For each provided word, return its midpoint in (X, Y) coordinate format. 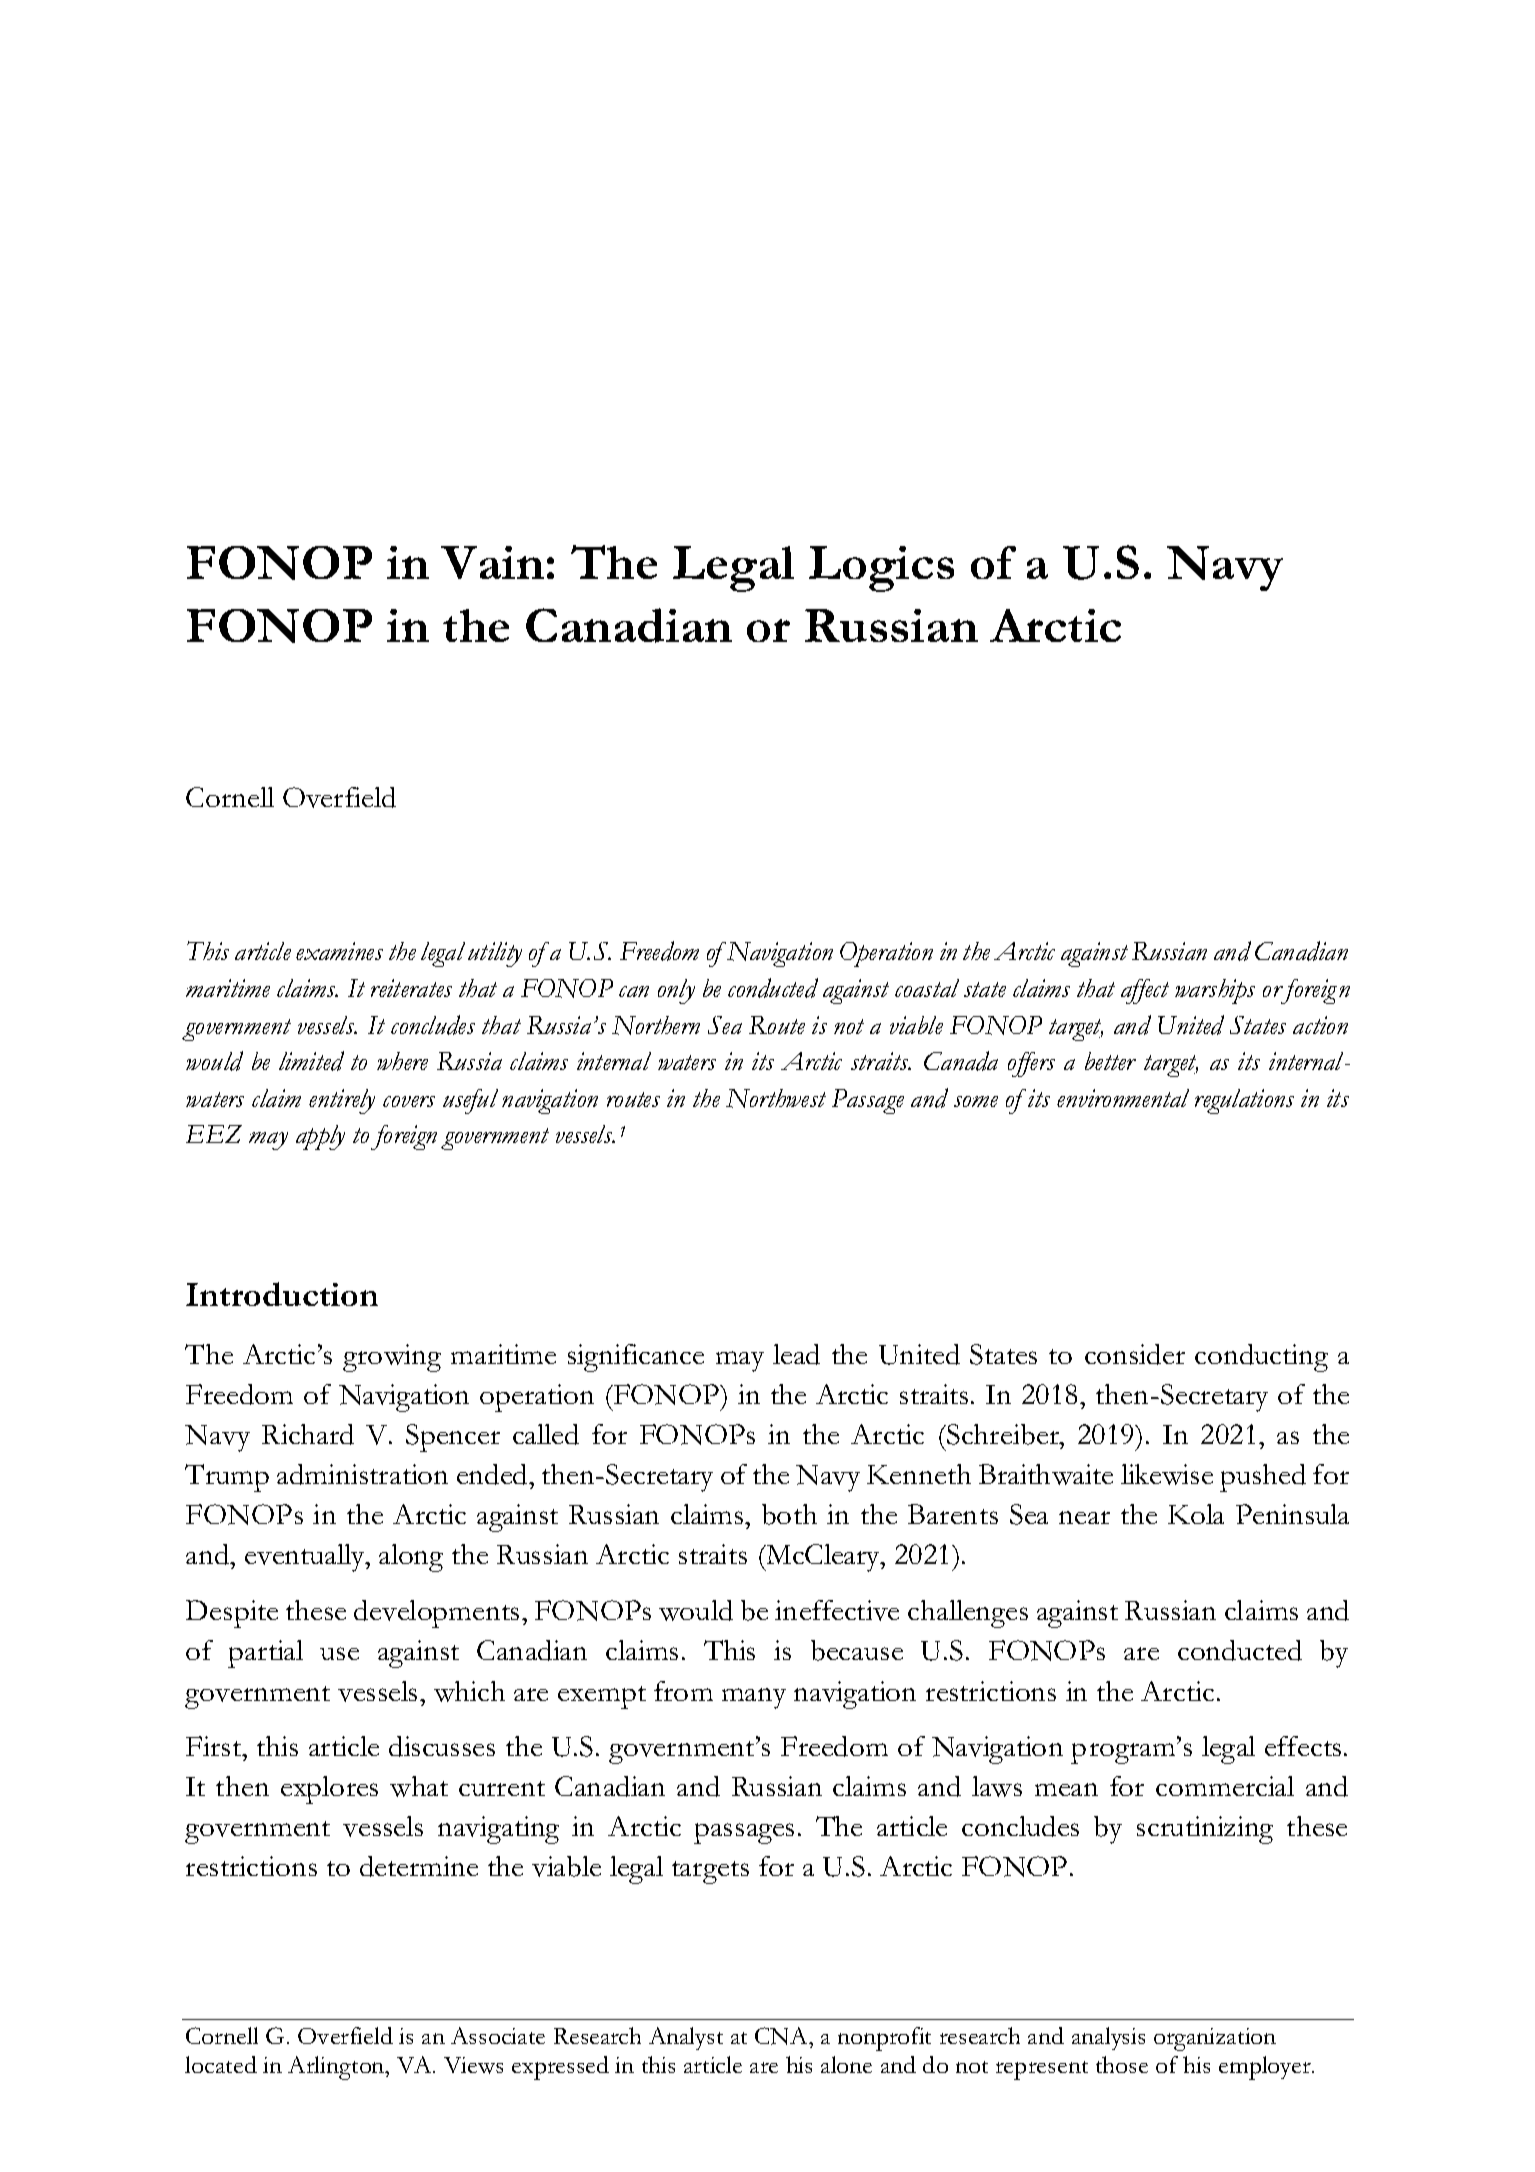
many (754, 1698)
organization (1215, 2039)
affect (1145, 991)
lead (796, 1354)
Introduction (282, 1294)
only (676, 991)
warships (1215, 991)
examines (339, 951)
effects (1303, 1746)
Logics (881, 569)
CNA (783, 2037)
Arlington (337, 2068)
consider (1135, 1354)
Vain (492, 562)
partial (265, 1654)
